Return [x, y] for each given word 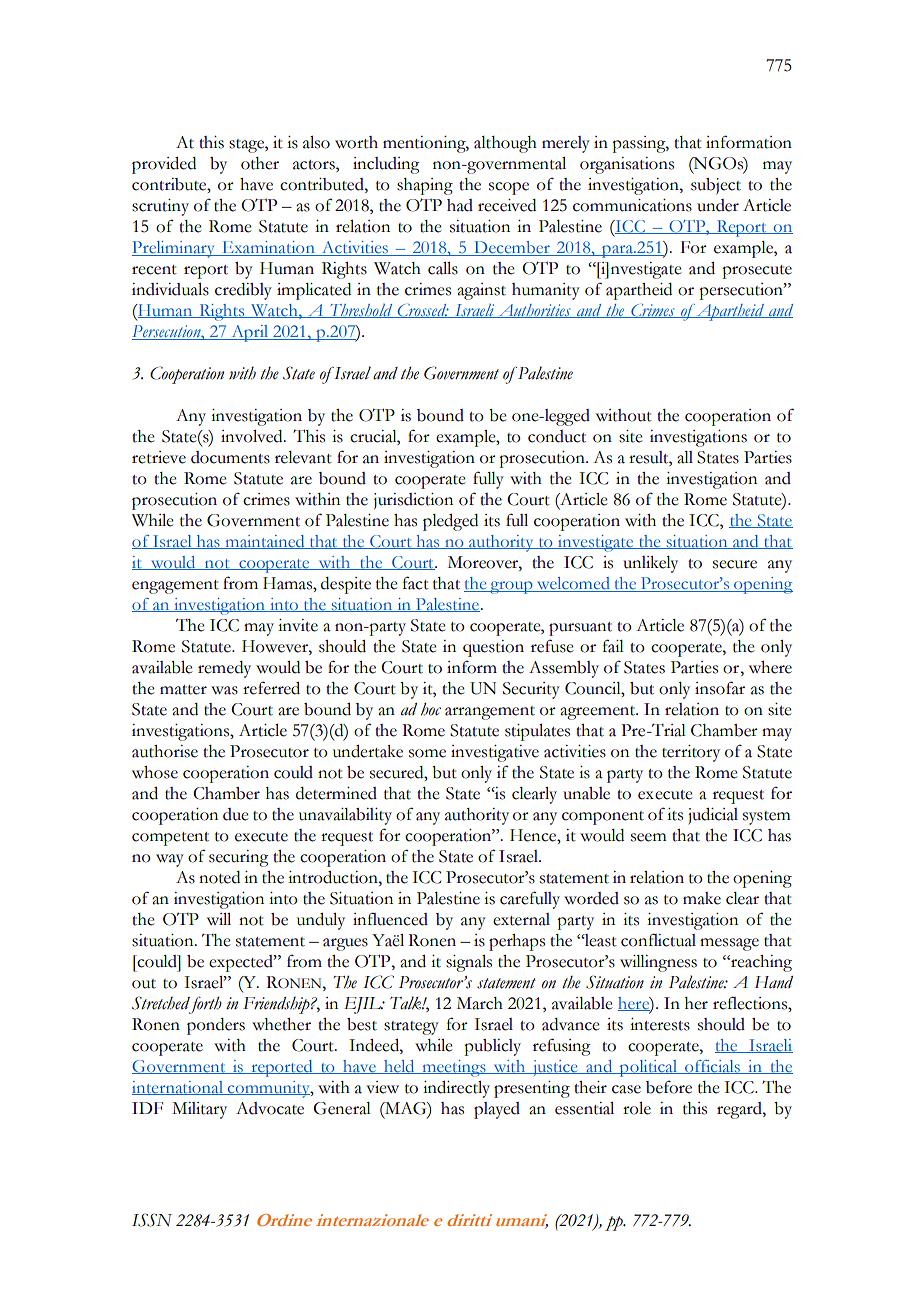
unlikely [650, 564]
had [460, 205]
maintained [265, 542]
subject [716, 186]
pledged [450, 522]
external [521, 919]
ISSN [152, 1220]
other [260, 163]
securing [239, 858]
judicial [713, 816]
